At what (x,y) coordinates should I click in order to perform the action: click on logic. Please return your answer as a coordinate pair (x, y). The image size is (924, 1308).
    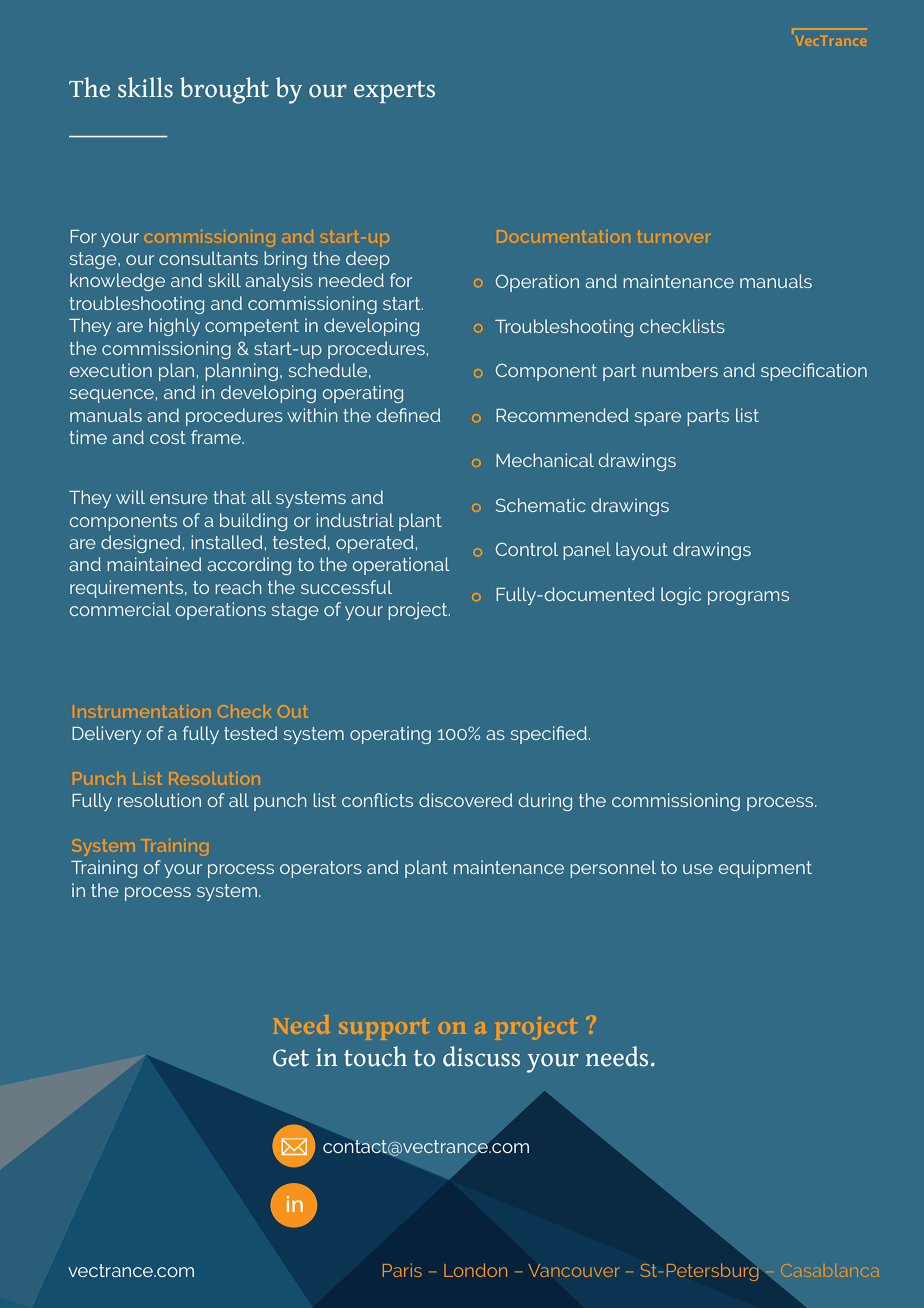
    Looking at the image, I should click on (681, 596).
